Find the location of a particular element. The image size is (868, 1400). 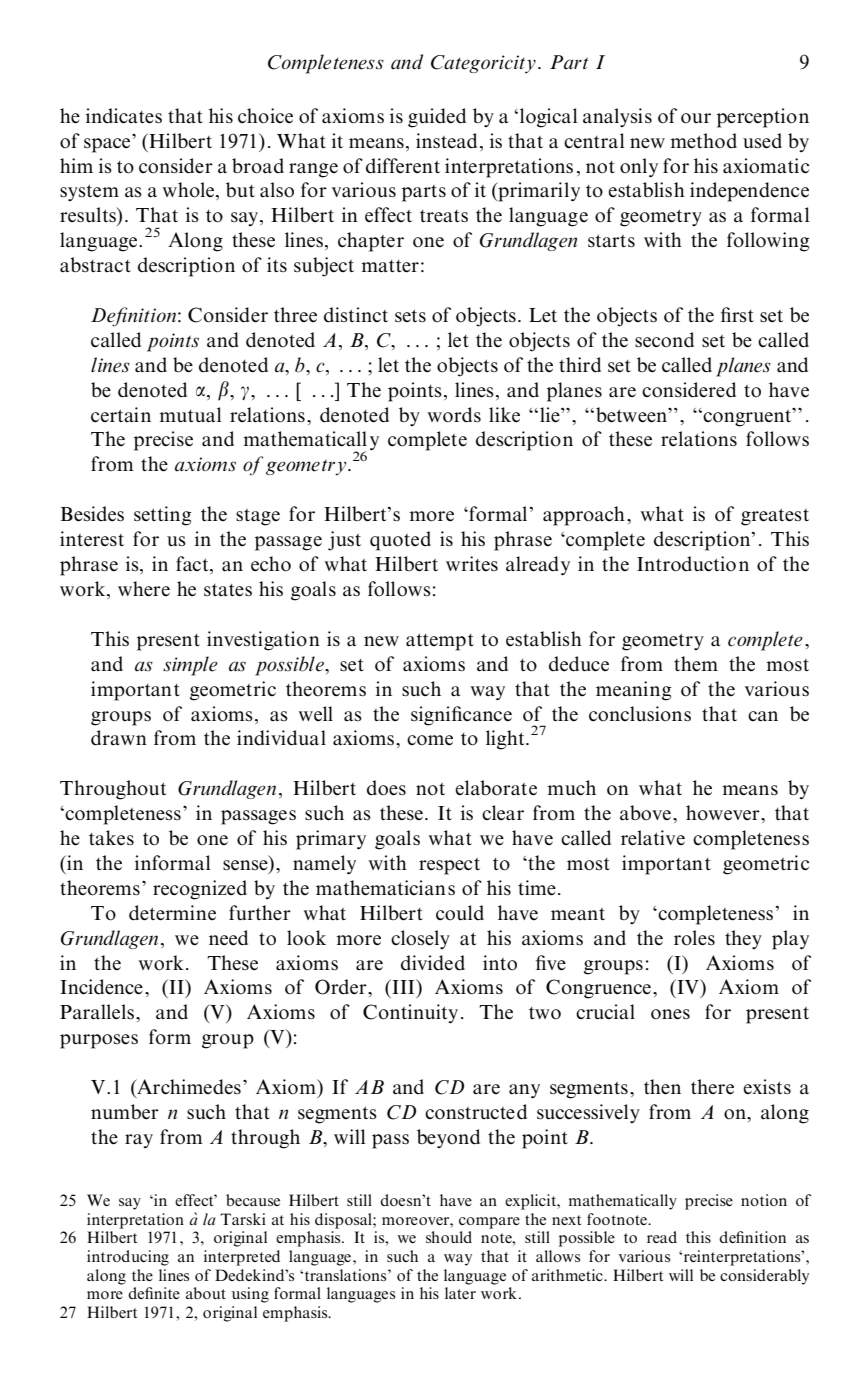

Incidence is located at coordinates (101, 987).
